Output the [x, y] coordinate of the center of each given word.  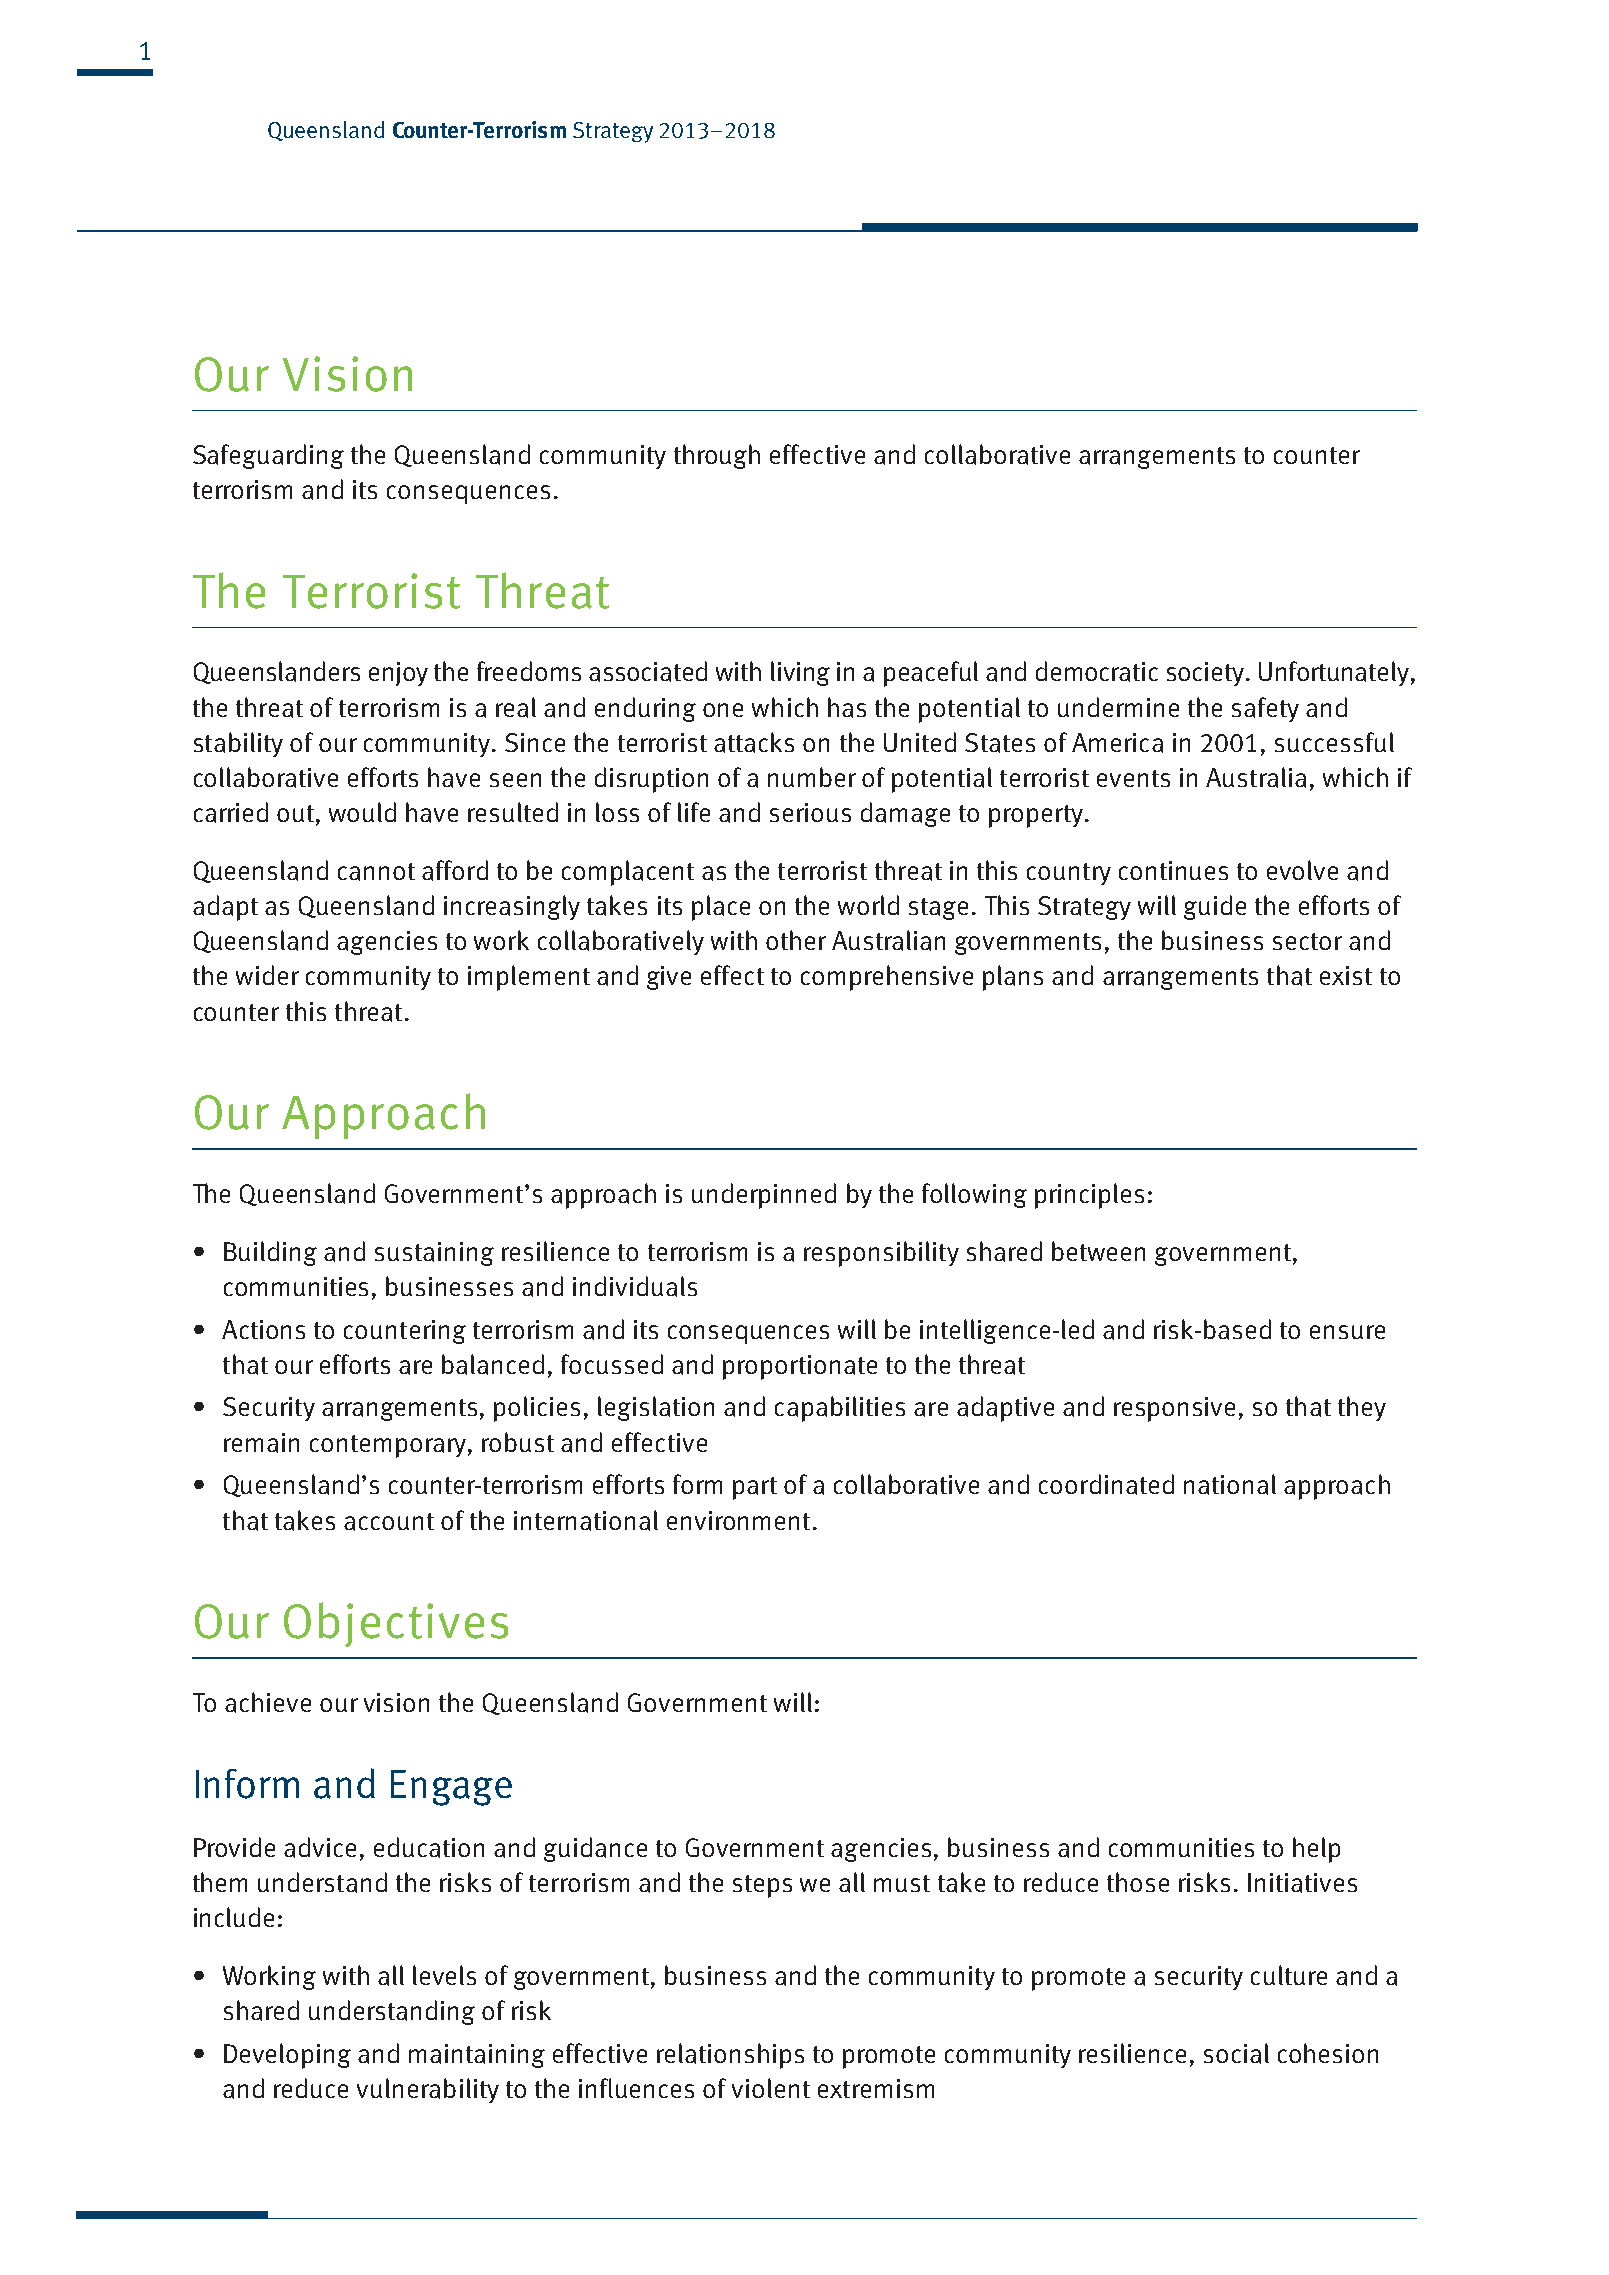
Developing [287, 2056]
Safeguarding [268, 456]
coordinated [1106, 1484]
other [796, 940]
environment [738, 1520]
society [1207, 674]
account [389, 1522]
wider [267, 975]
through [717, 456]
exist [1346, 975]
